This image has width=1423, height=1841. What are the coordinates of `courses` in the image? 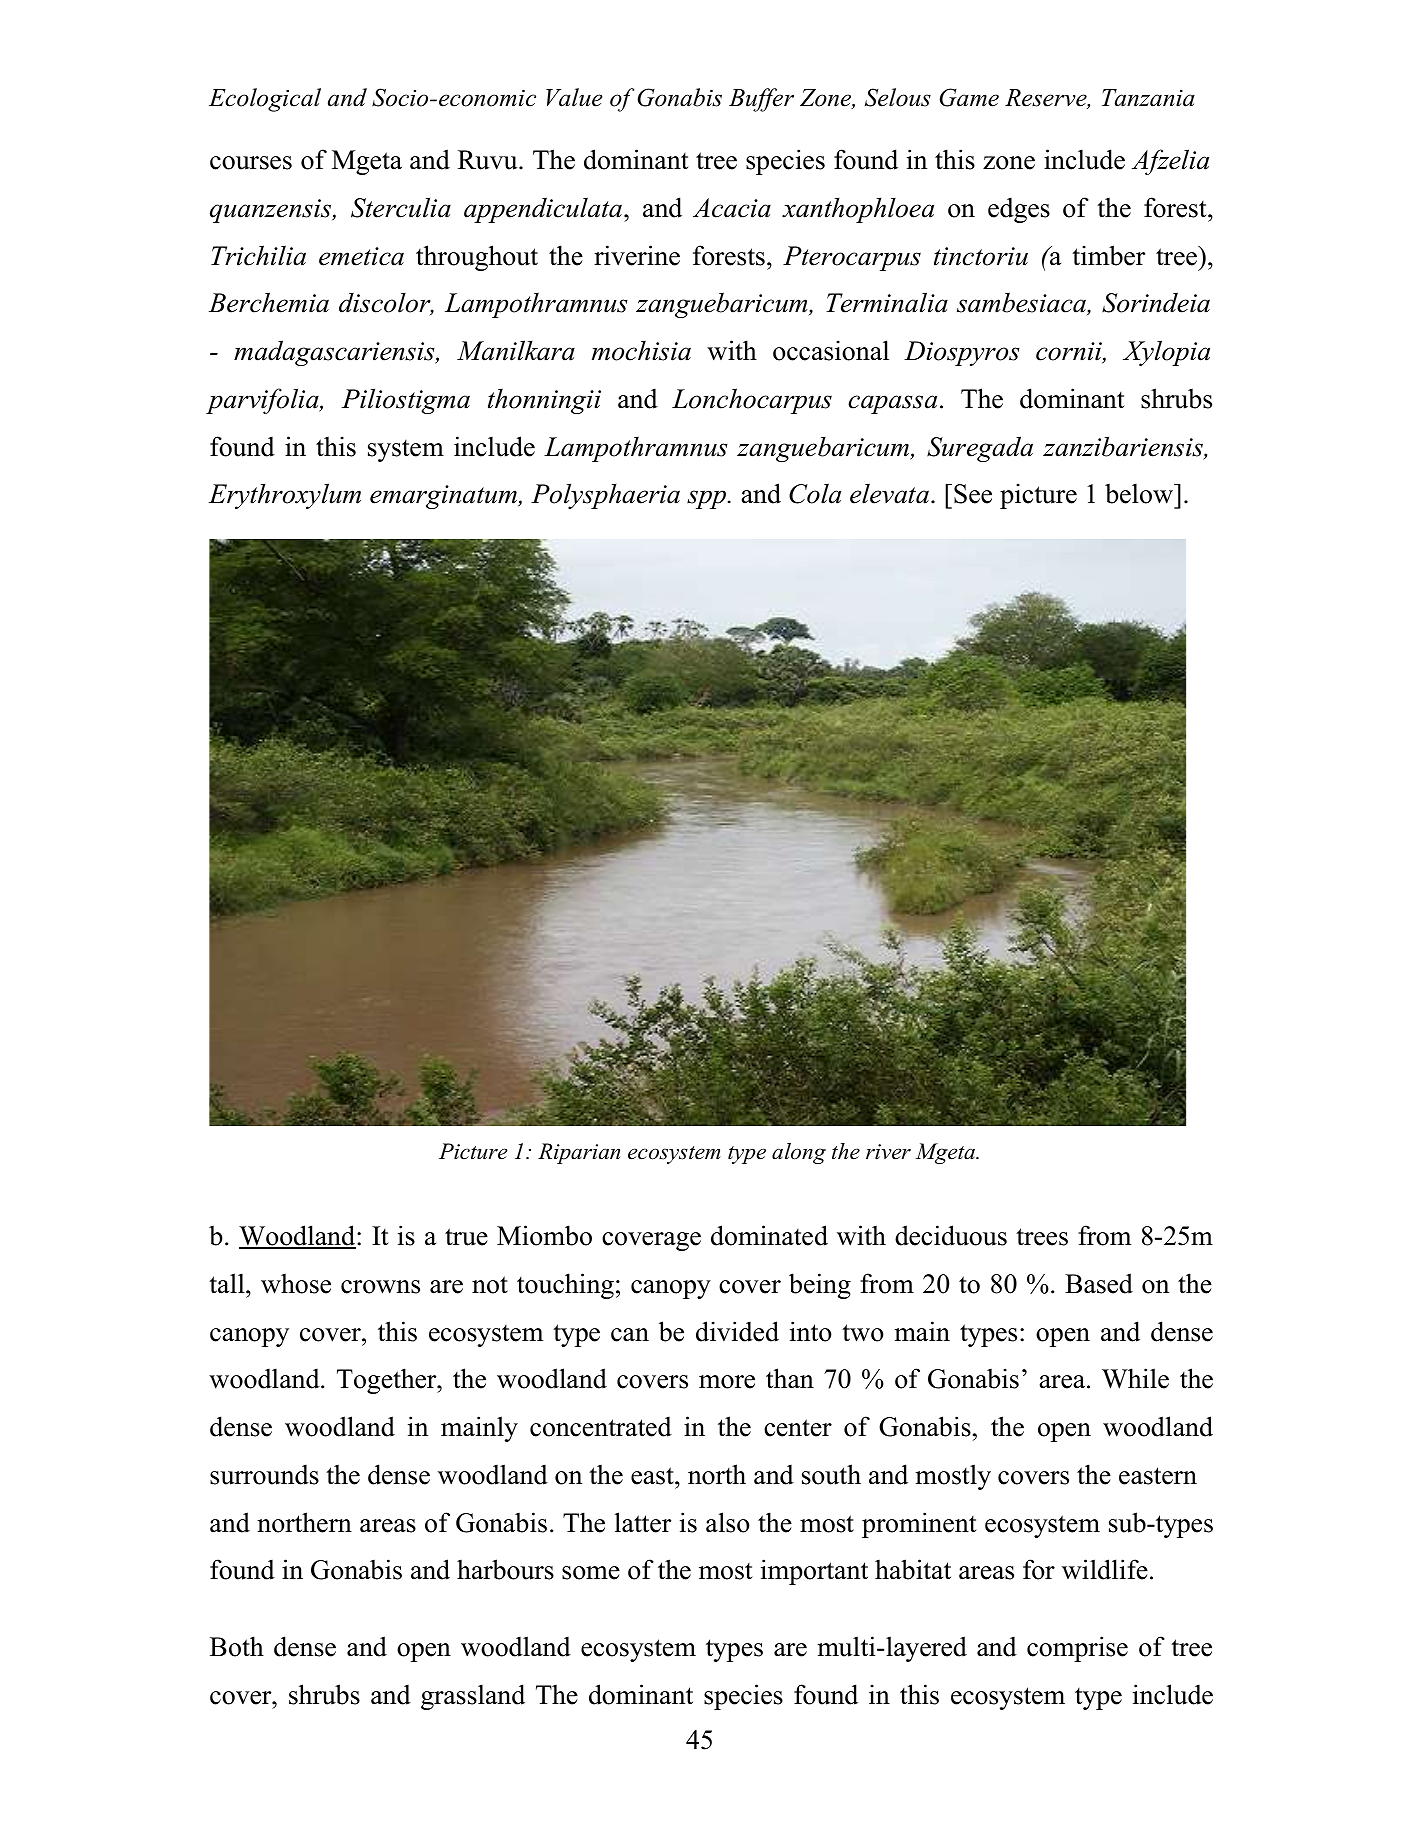 It's located at (251, 163).
